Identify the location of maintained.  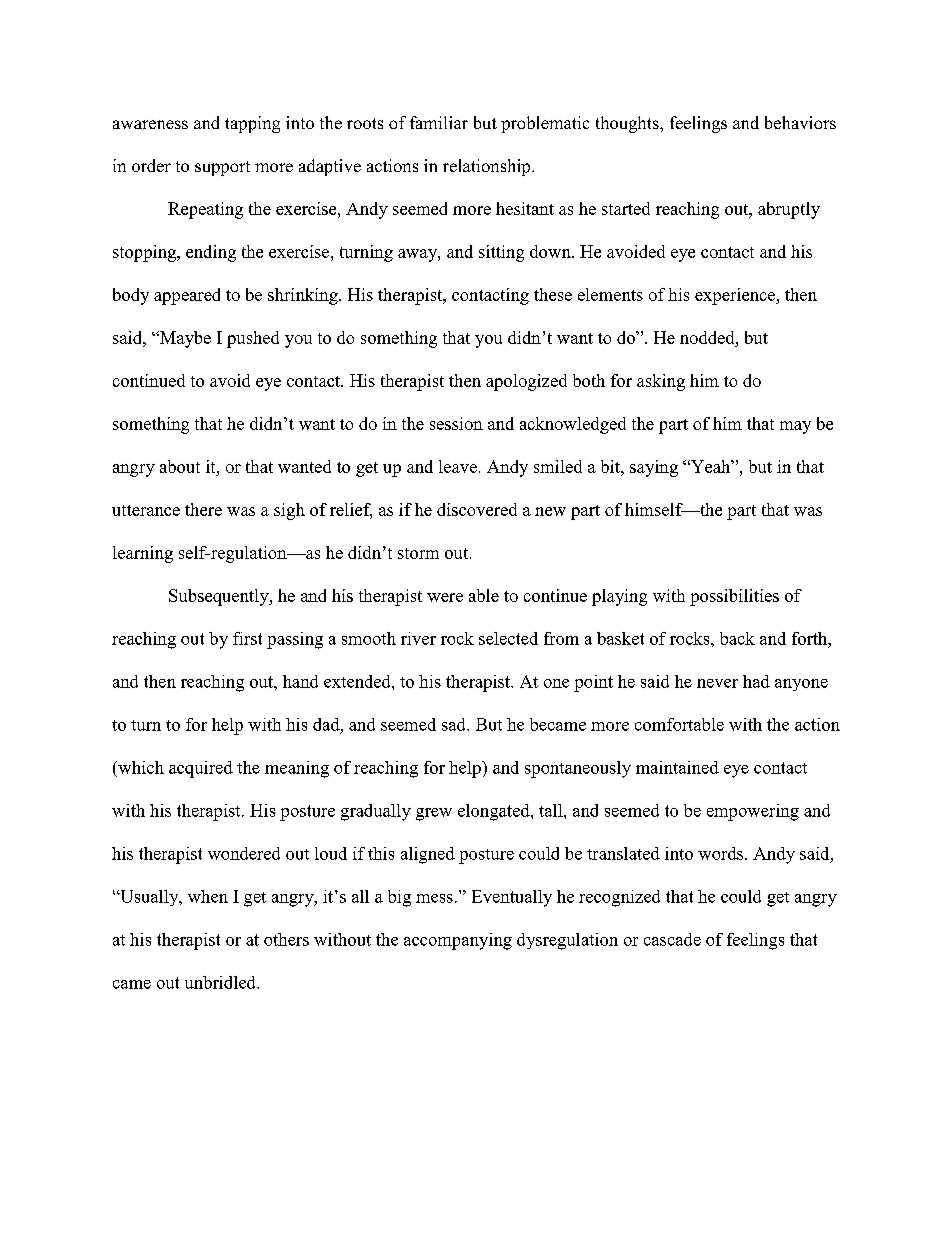
(677, 767).
